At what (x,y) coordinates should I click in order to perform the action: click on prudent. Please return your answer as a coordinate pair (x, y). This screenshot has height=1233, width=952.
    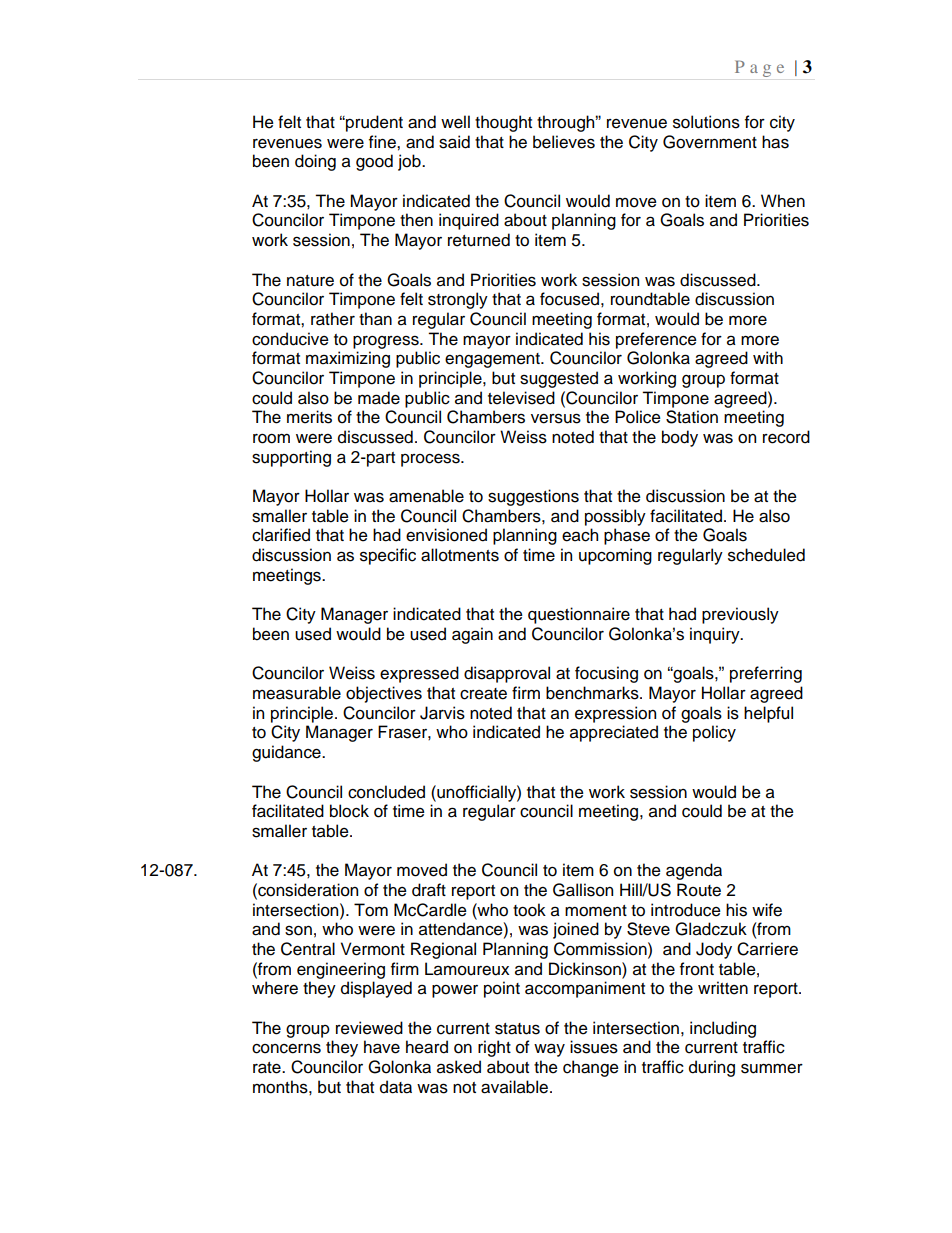
    Looking at the image, I should click on (373, 123).
